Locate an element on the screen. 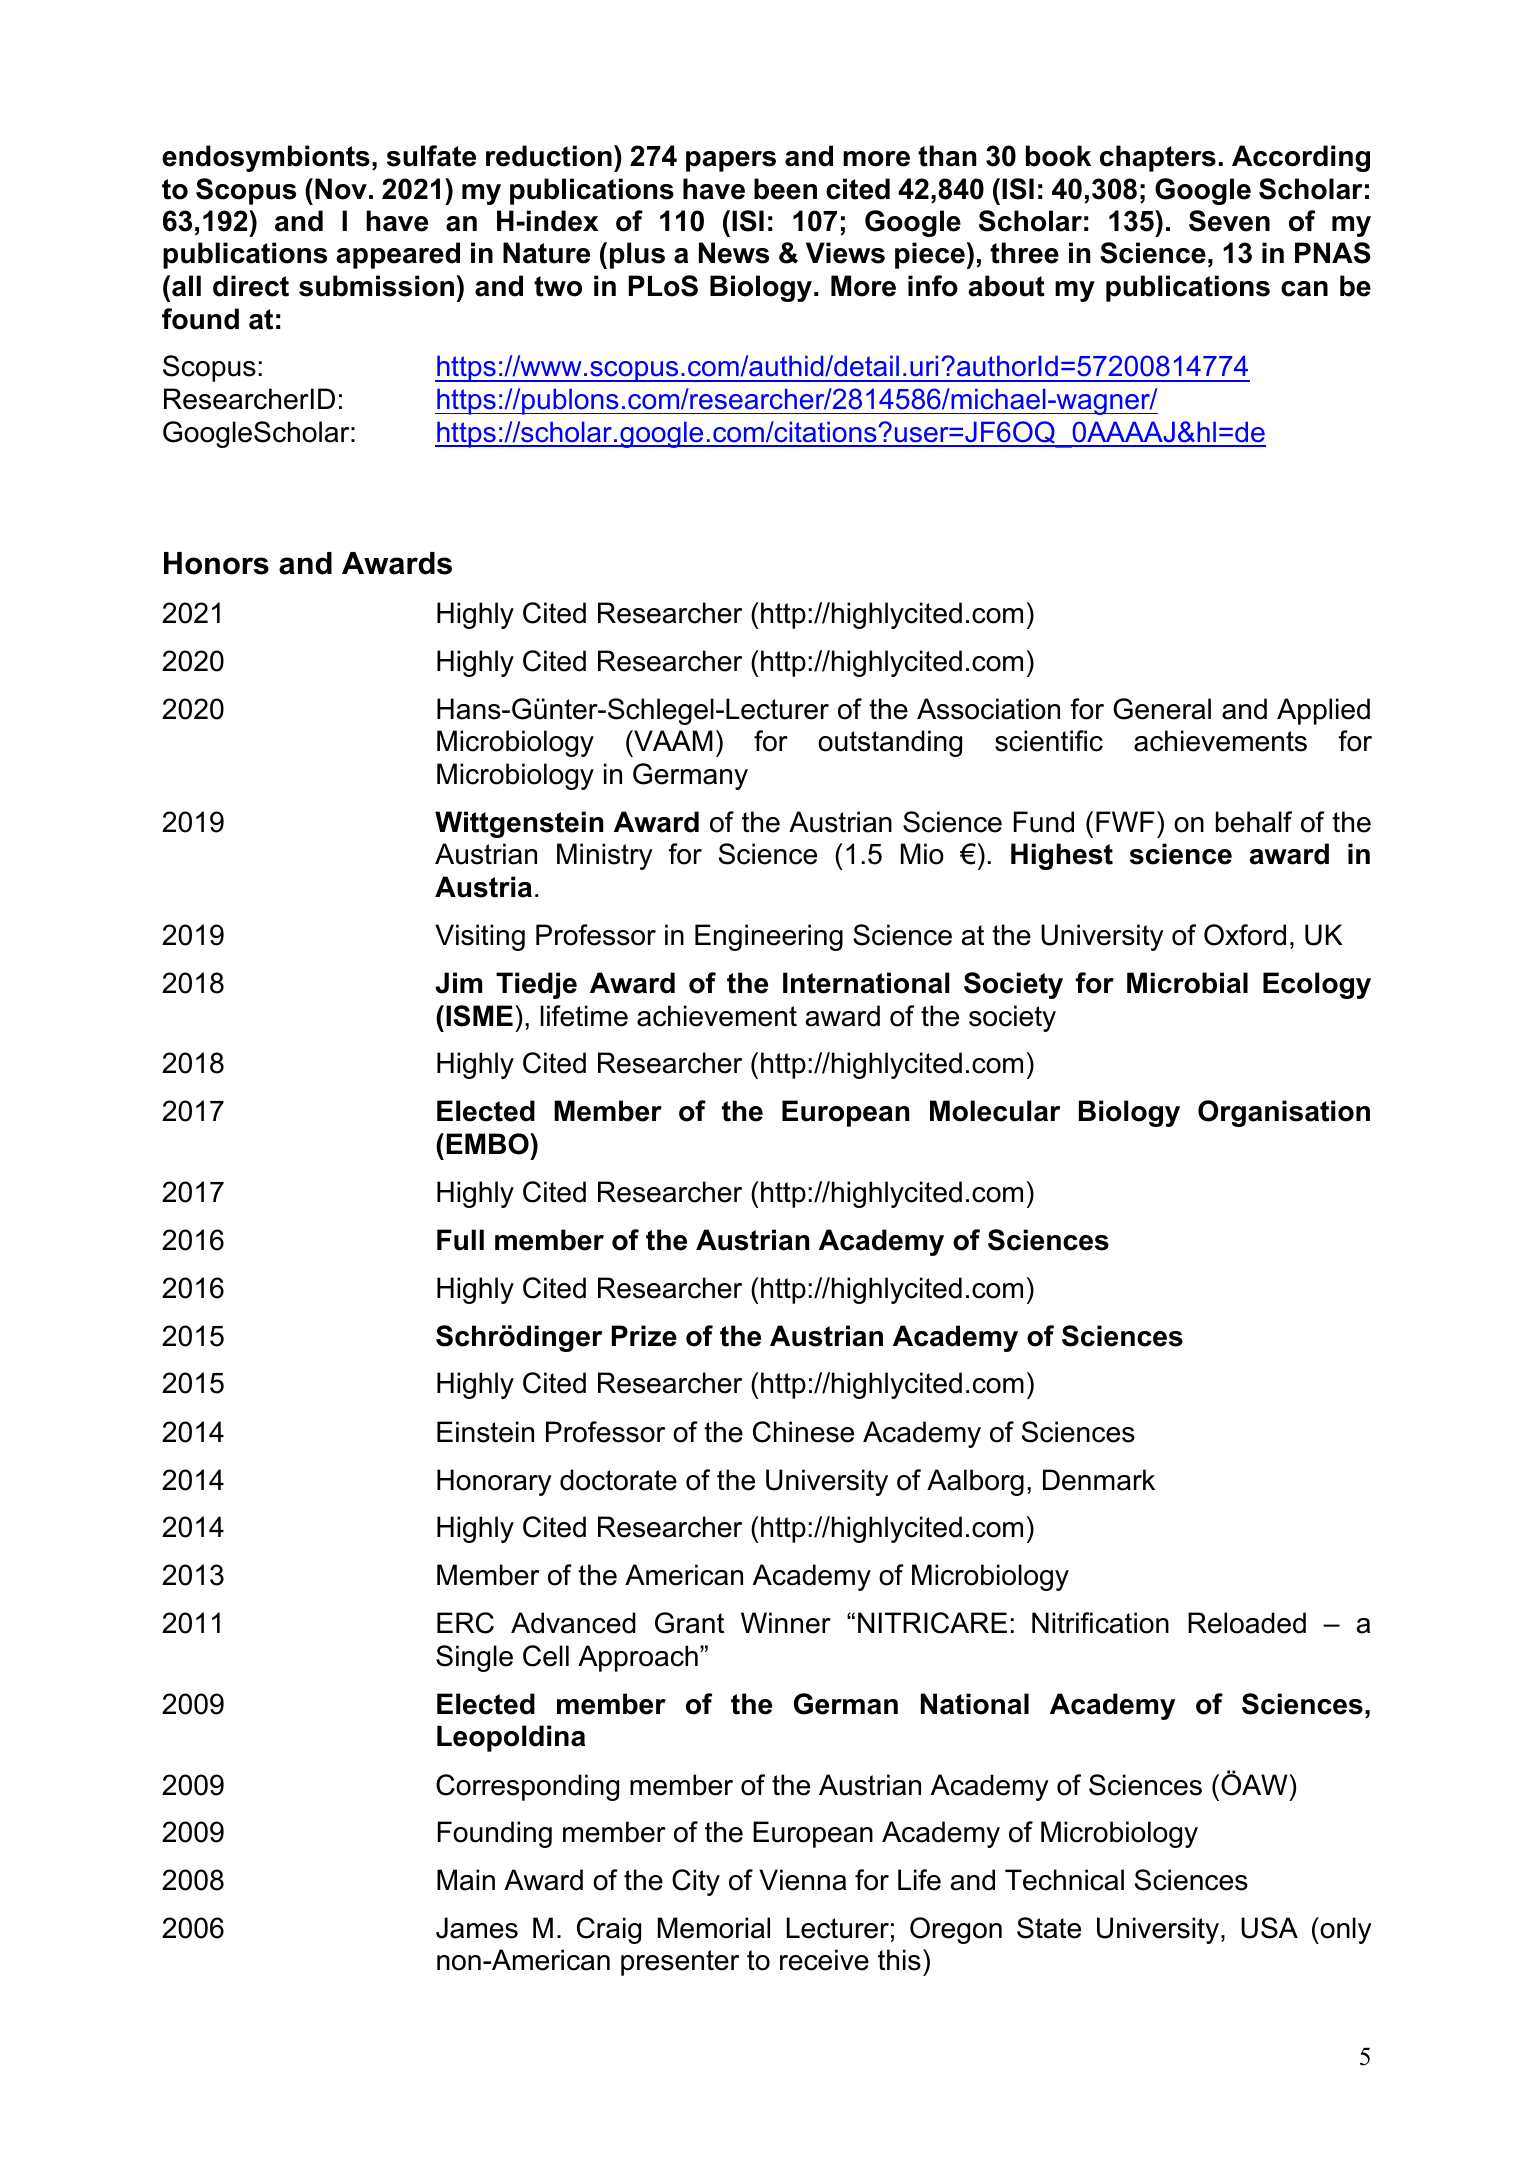 The image size is (1531, 2165). Engineering is located at coordinates (769, 937).
